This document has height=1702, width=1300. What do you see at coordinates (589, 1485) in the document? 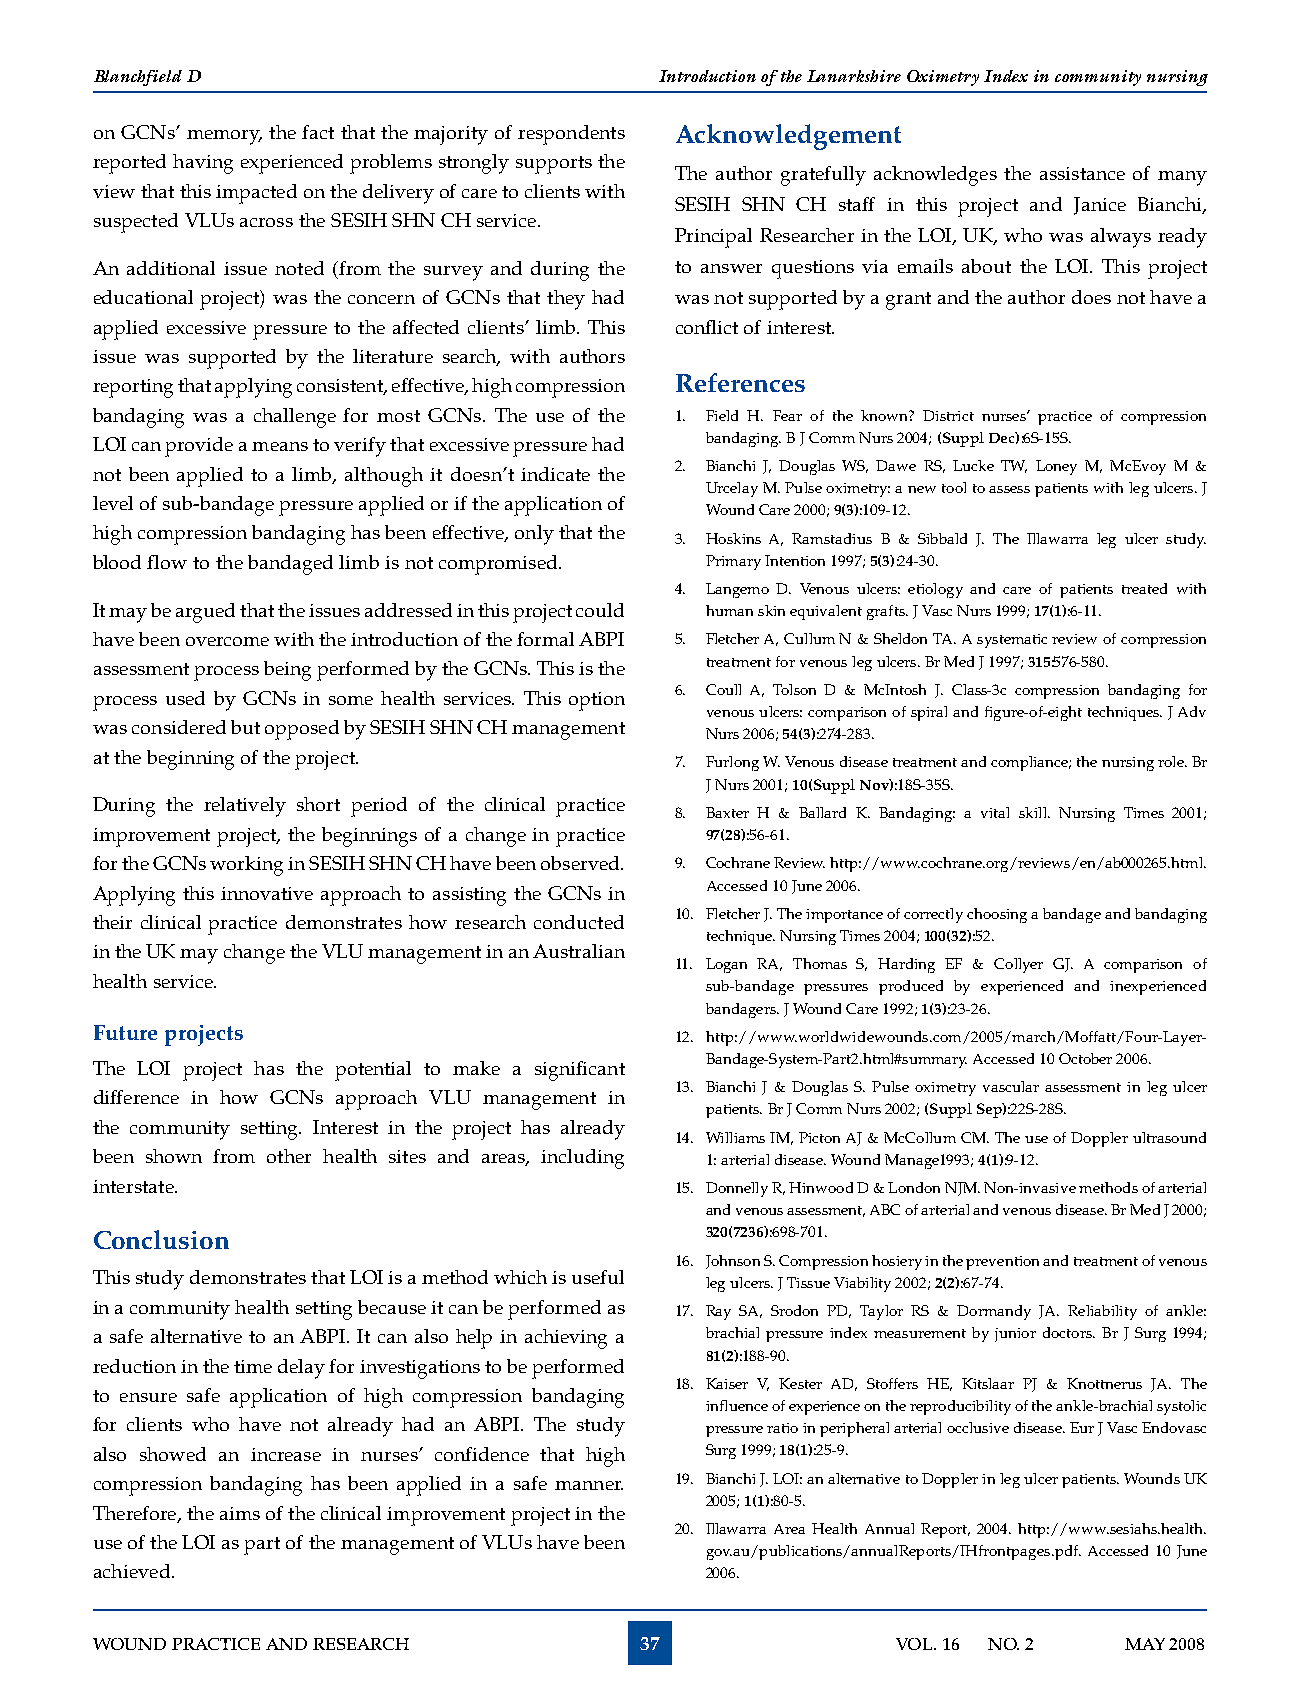
I see `manner` at bounding box center [589, 1485].
